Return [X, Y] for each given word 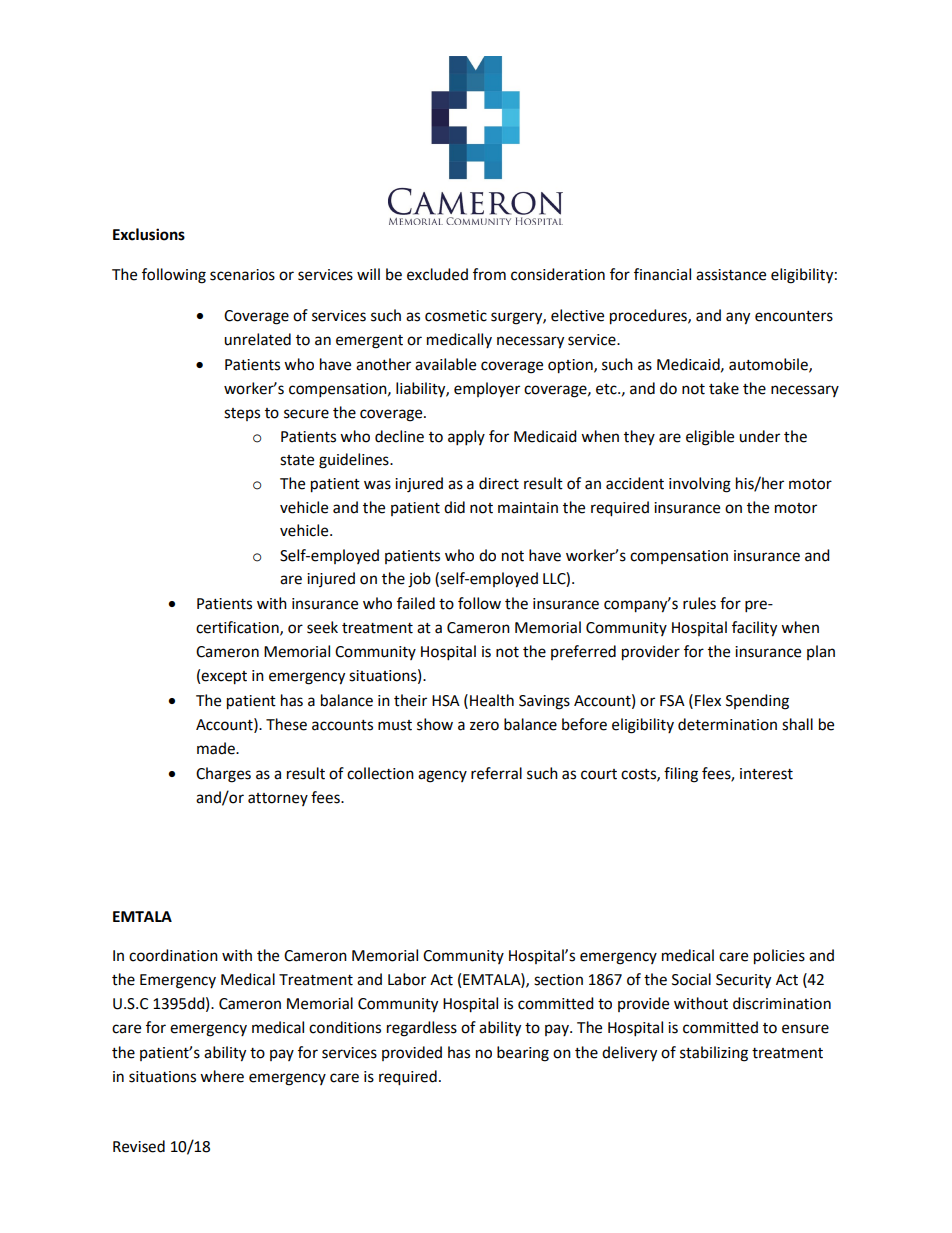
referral [496, 773]
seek [322, 627]
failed [416, 603]
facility [754, 629]
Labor [407, 979]
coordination [173, 955]
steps [242, 414]
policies [779, 957]
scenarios [242, 275]
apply [466, 438]
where [222, 1076]
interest [766, 774]
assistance [731, 275]
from [489, 274]
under [759, 436]
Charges [223, 775]
